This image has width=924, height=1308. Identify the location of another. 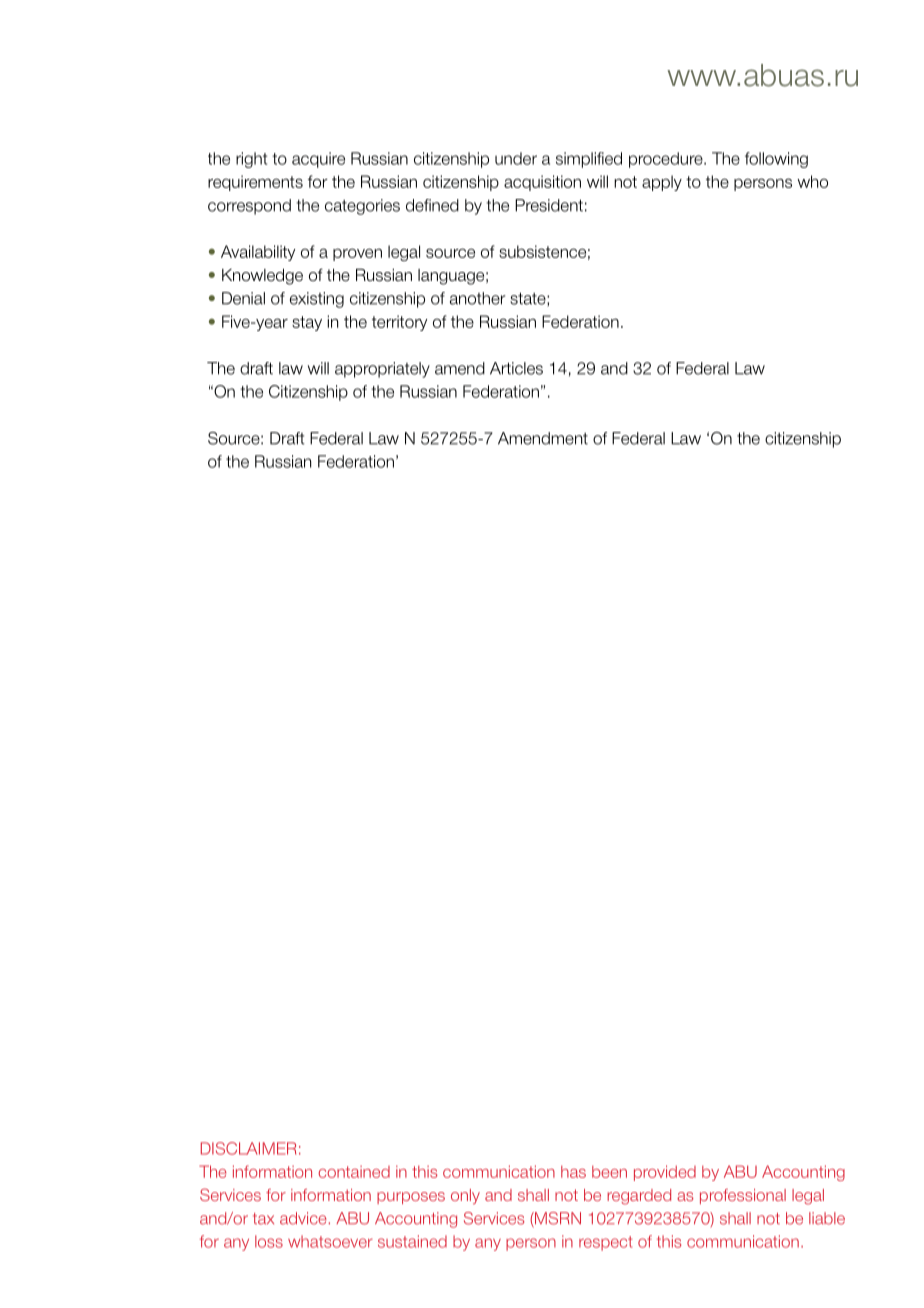
(477, 298).
